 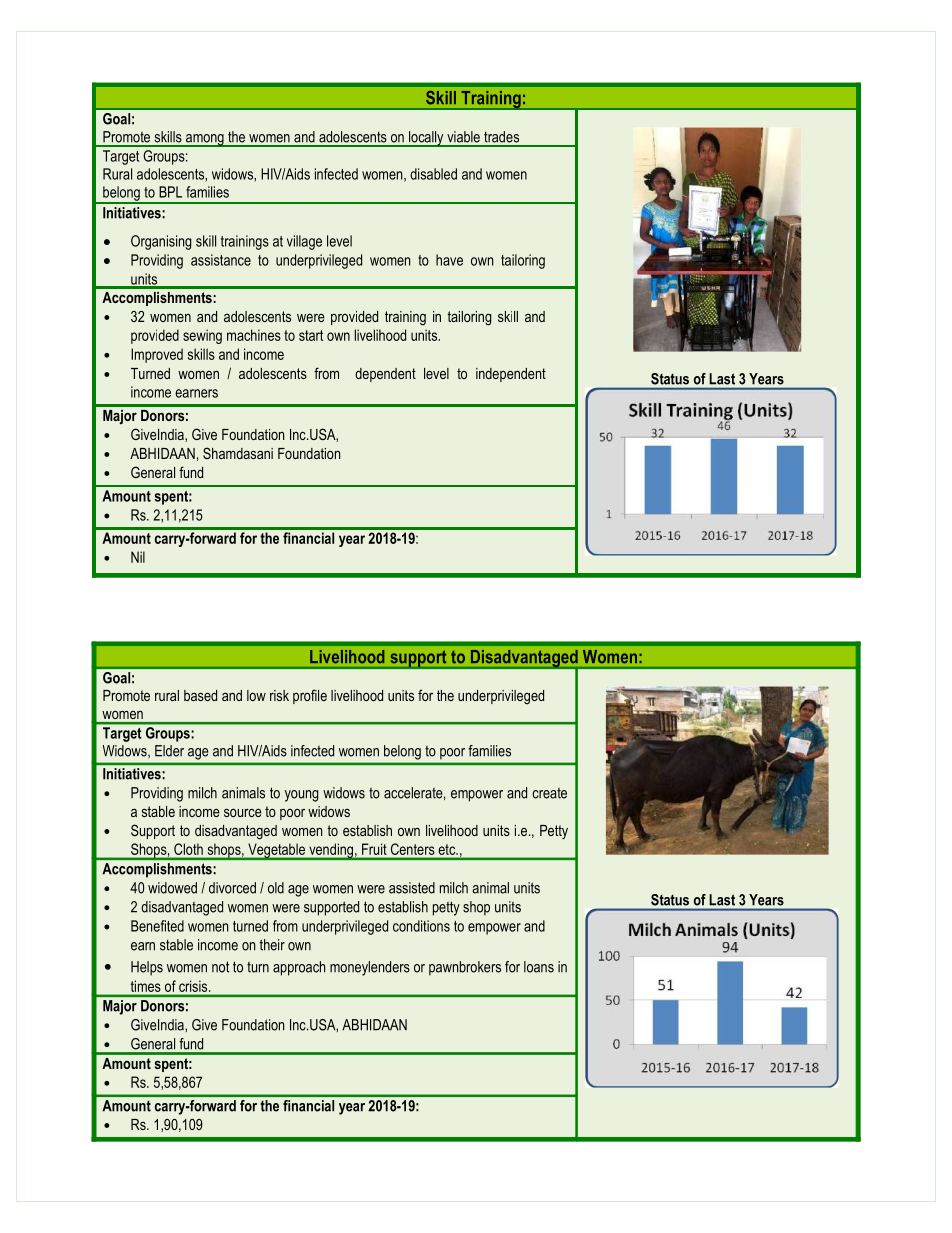 I want to click on disabled, so click(x=433, y=174).
